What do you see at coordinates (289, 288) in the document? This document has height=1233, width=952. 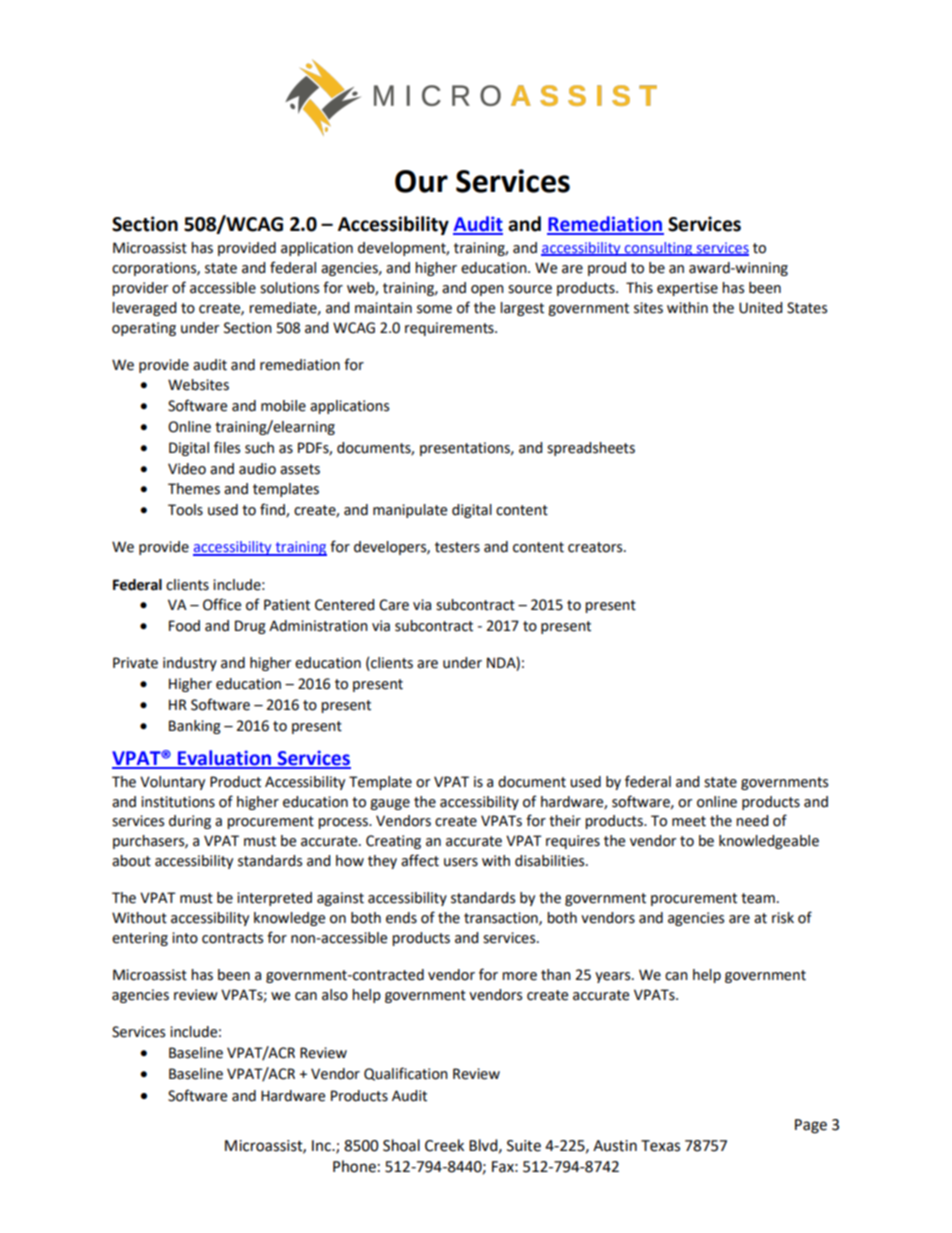 I see `solutions` at bounding box center [289, 288].
